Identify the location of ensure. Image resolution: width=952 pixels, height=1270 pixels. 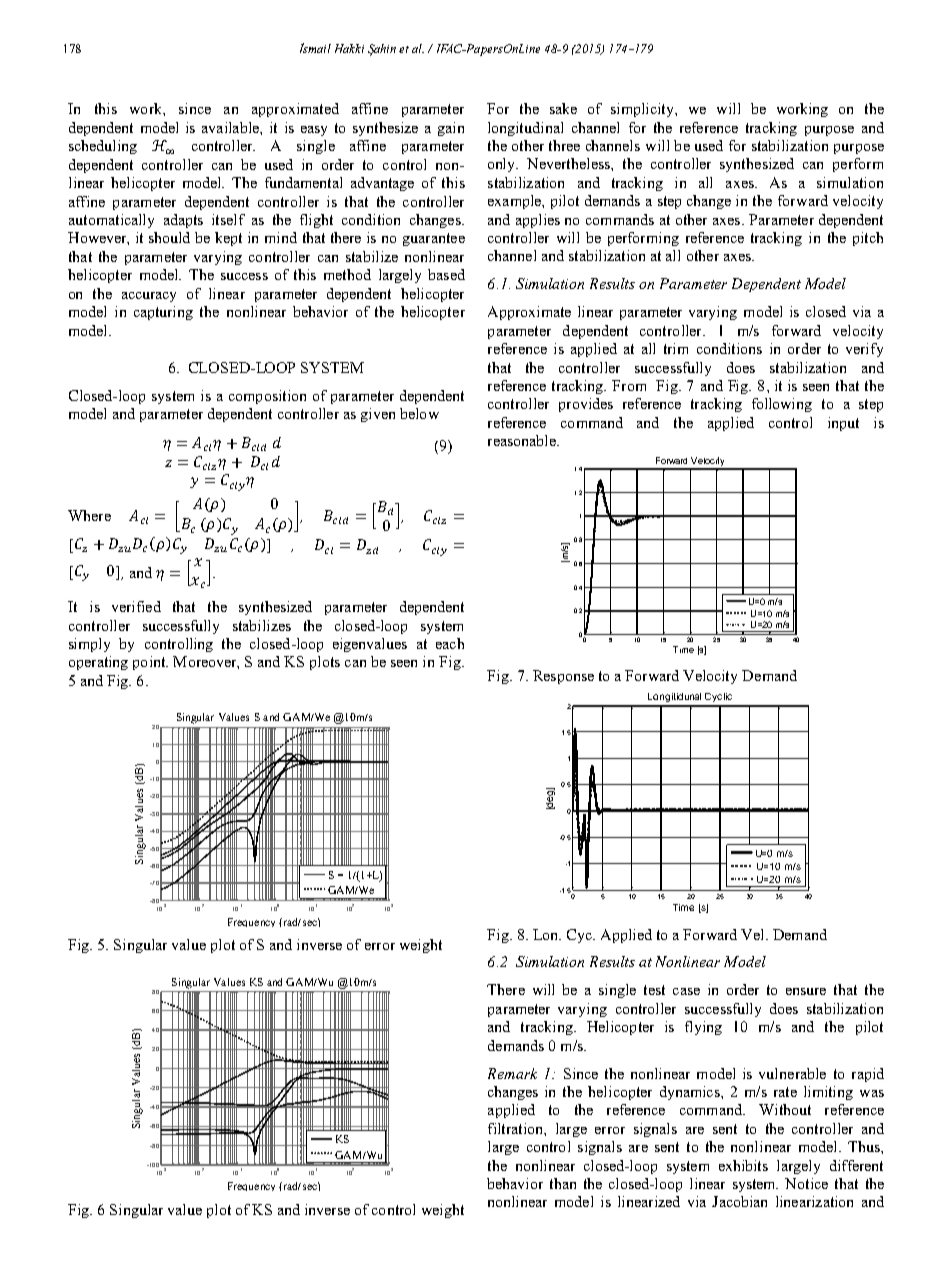
(806, 991).
